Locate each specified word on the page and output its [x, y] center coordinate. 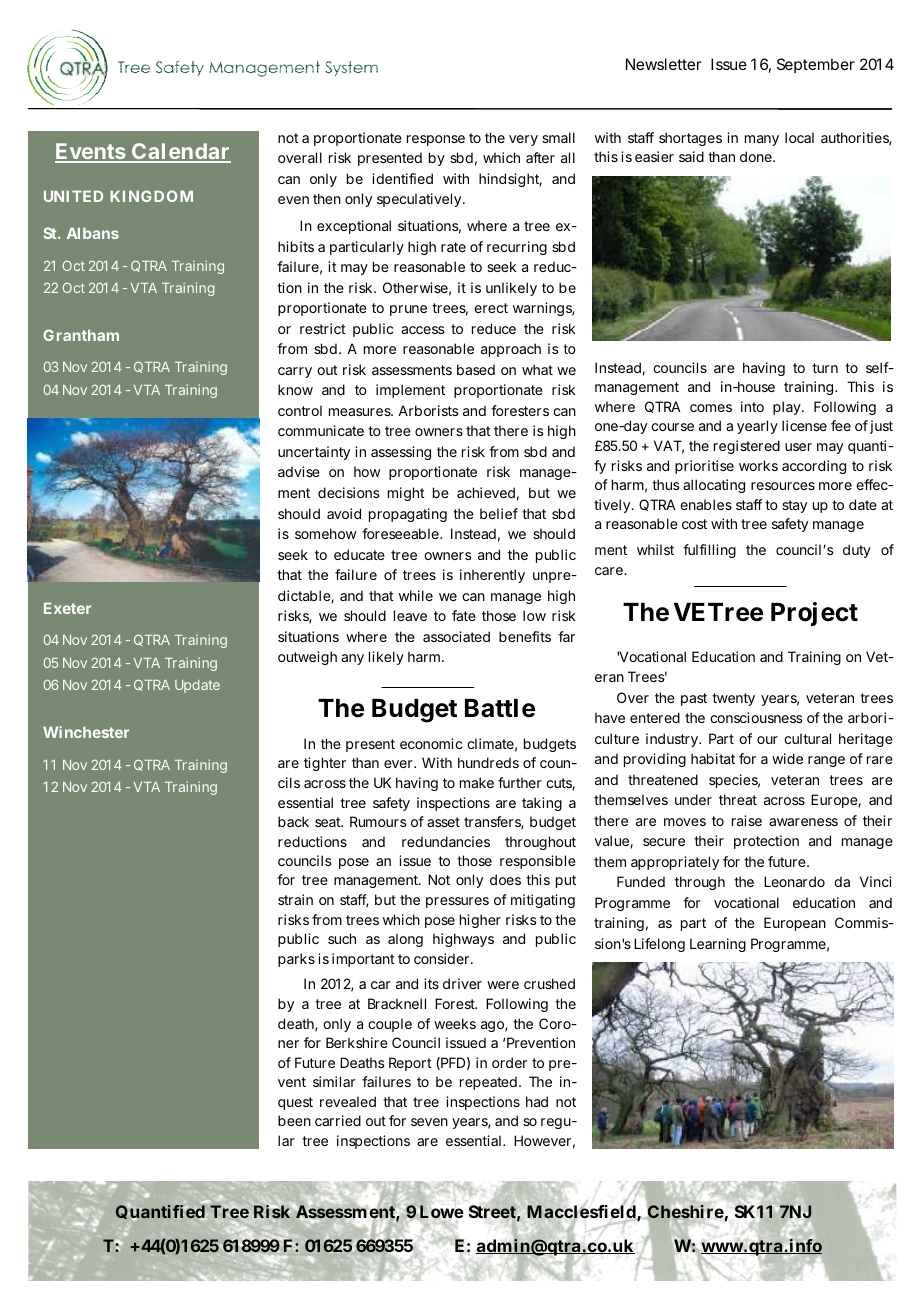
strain [295, 899]
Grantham [81, 335]
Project [814, 614]
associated [456, 636]
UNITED [73, 196]
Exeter [67, 608]
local [799, 137]
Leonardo [794, 881]
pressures [457, 902]
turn [825, 368]
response [436, 140]
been [294, 1120]
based [476, 369]
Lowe [441, 1211]
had [537, 1101]
